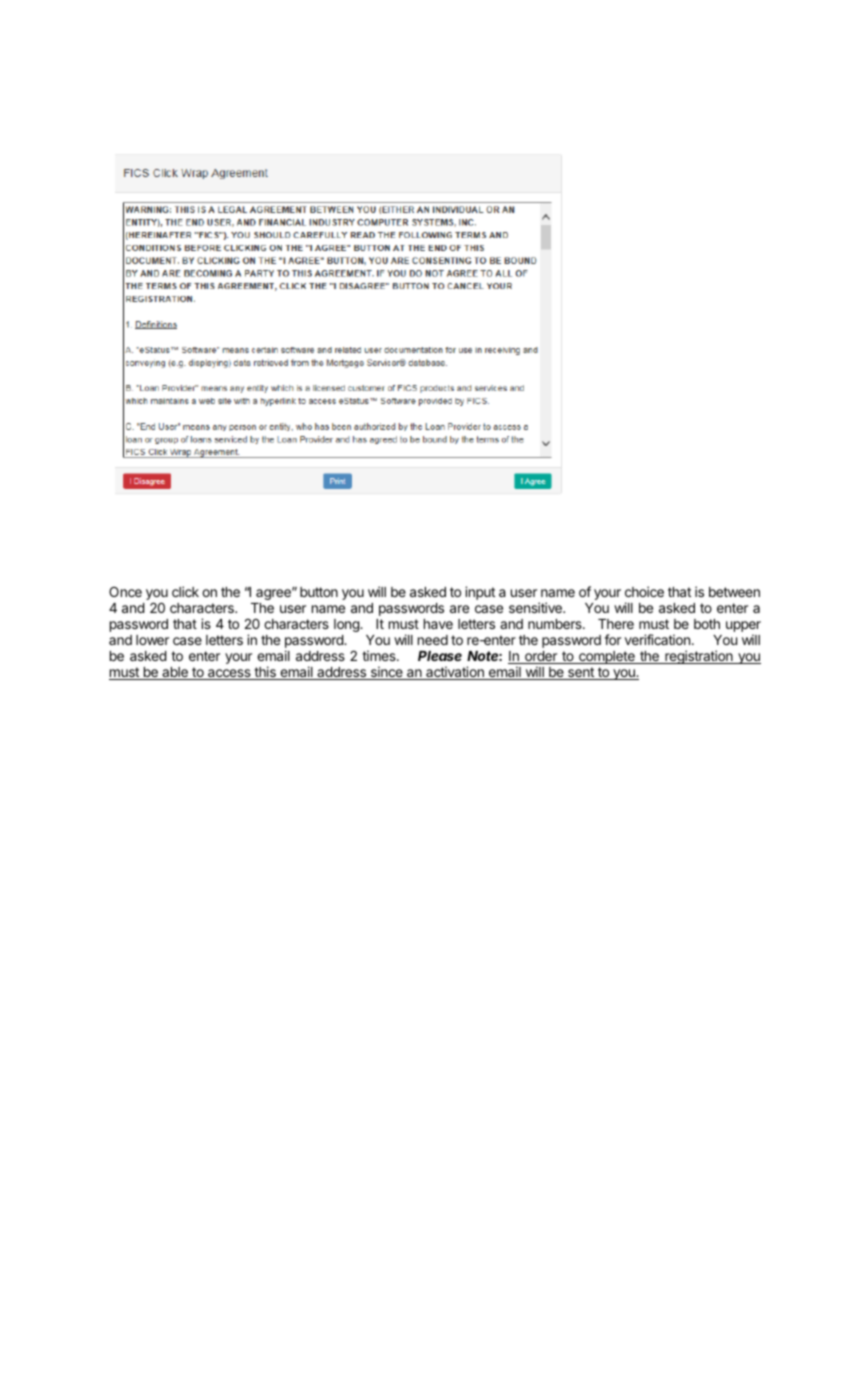  What do you see at coordinates (433, 640) in the screenshot?
I see `need` at bounding box center [433, 640].
